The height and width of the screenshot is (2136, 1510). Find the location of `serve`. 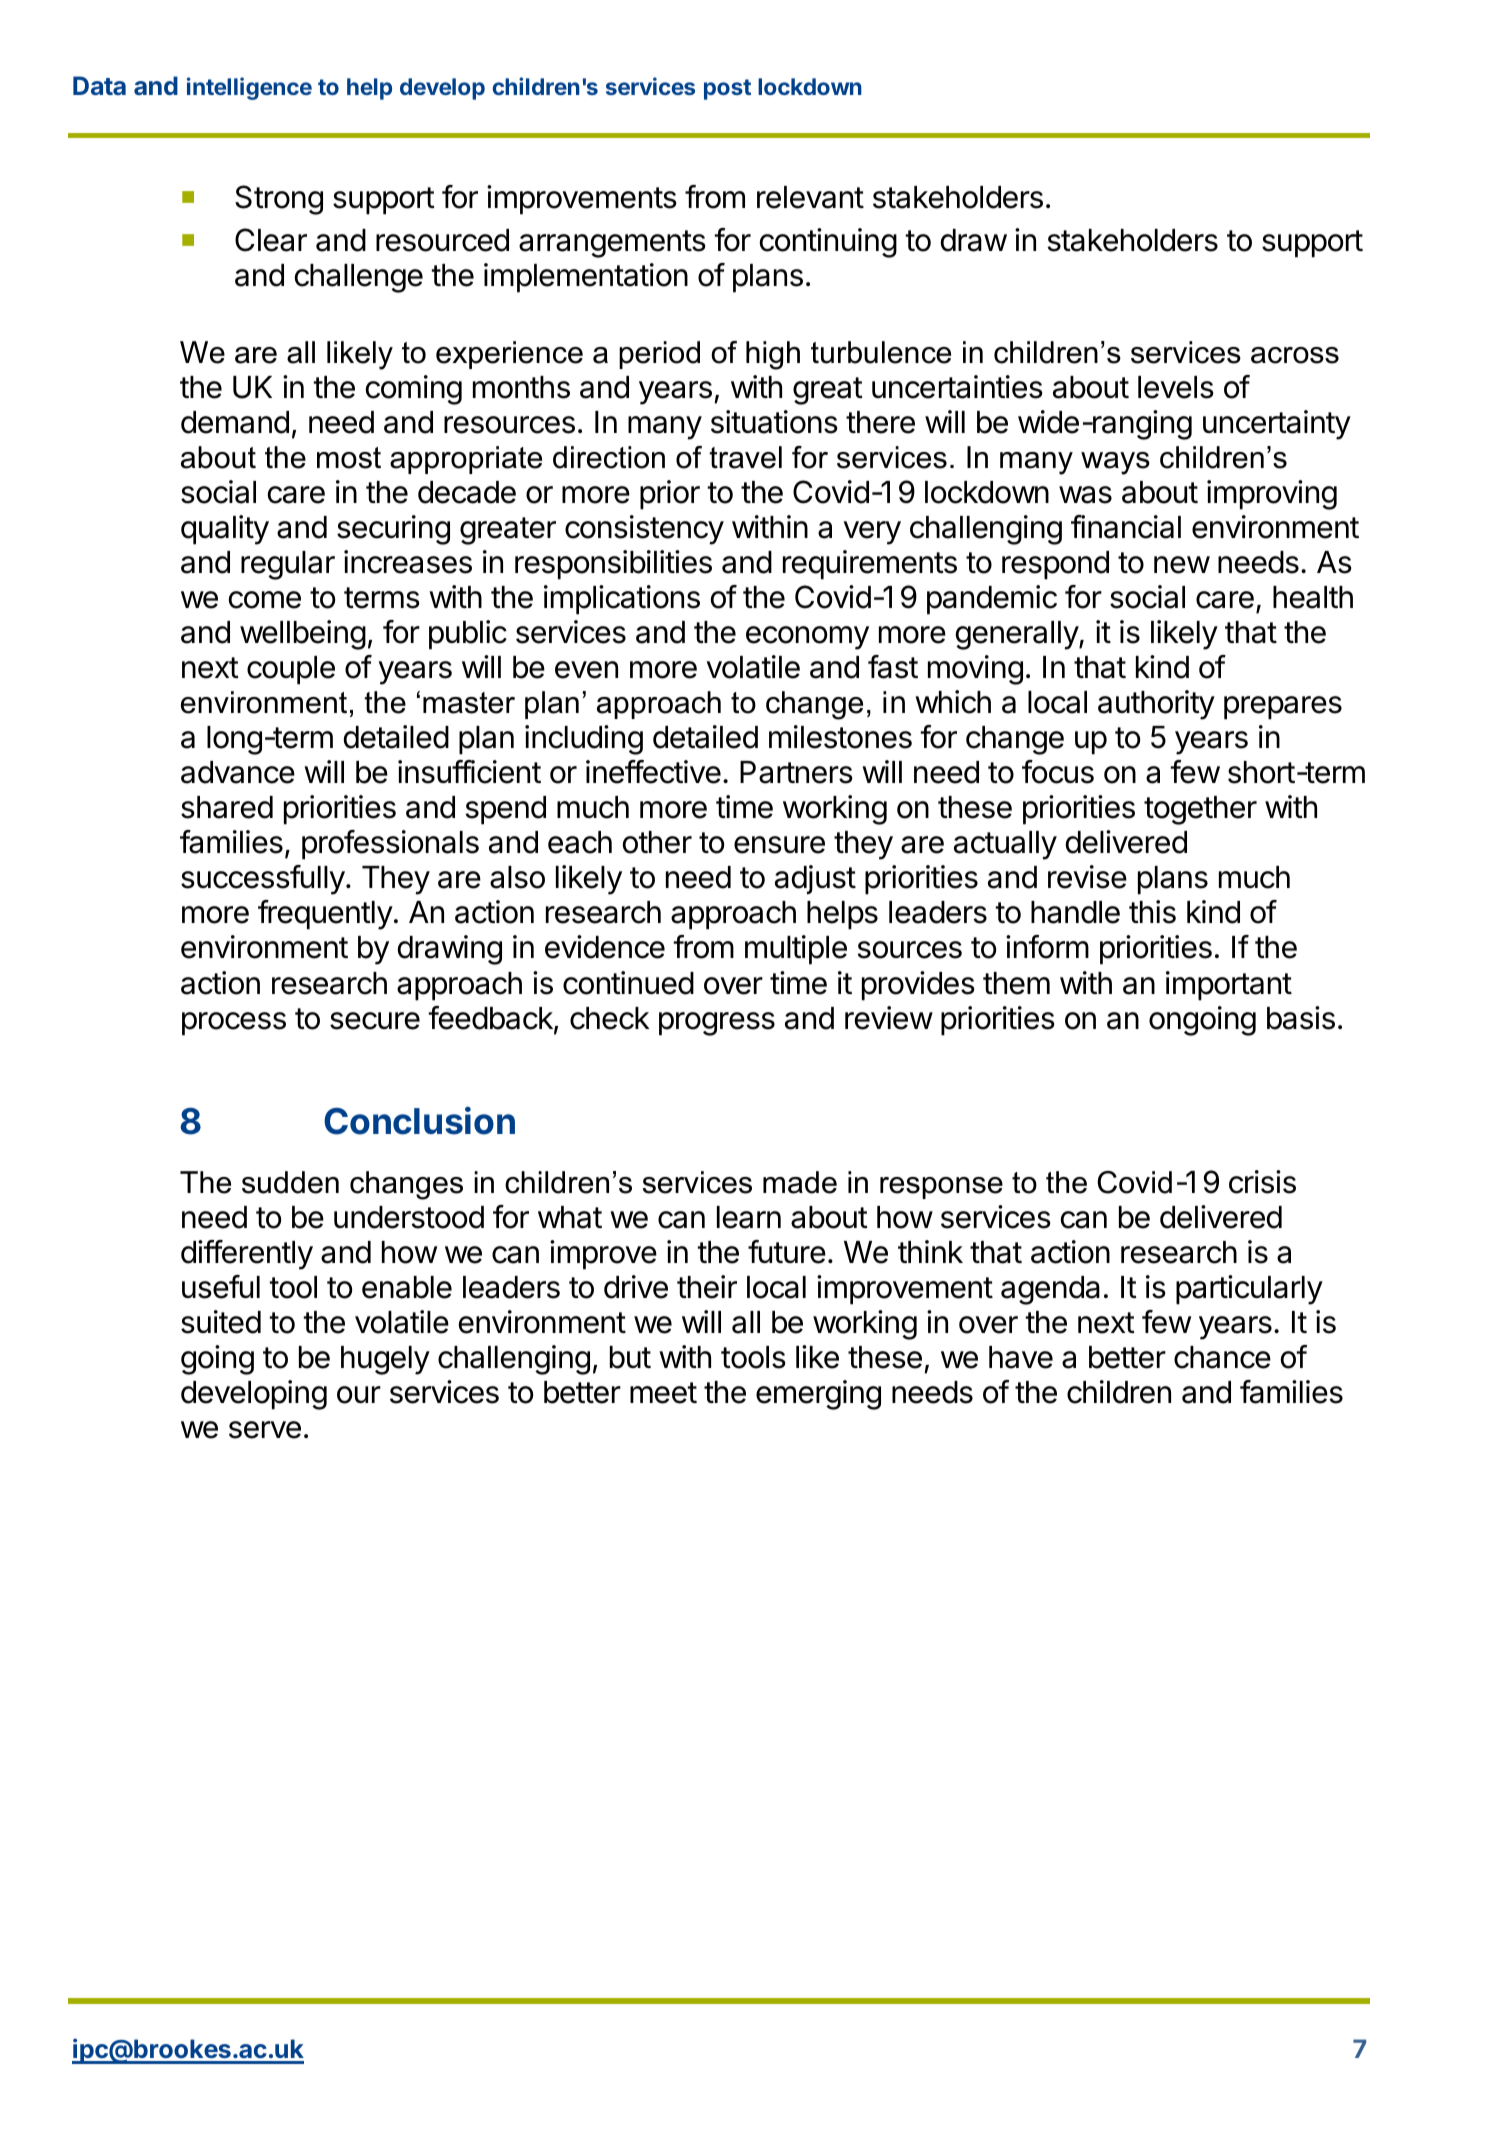

serve is located at coordinates (265, 1430).
